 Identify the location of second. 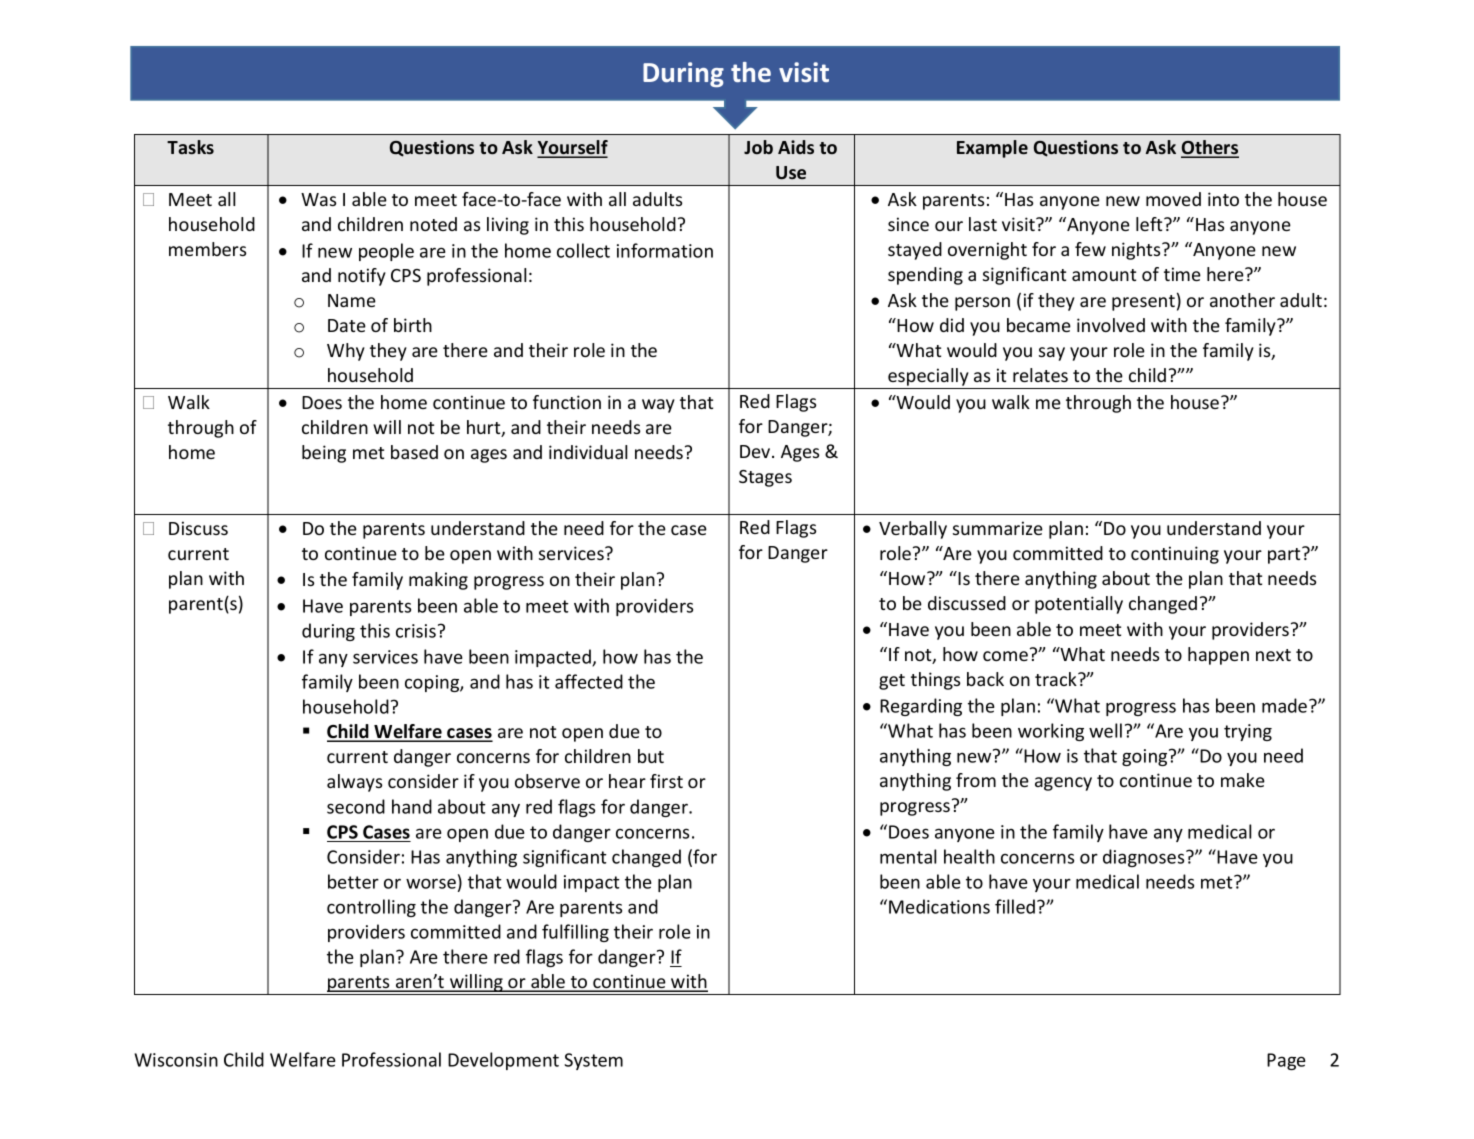
(356, 806).
